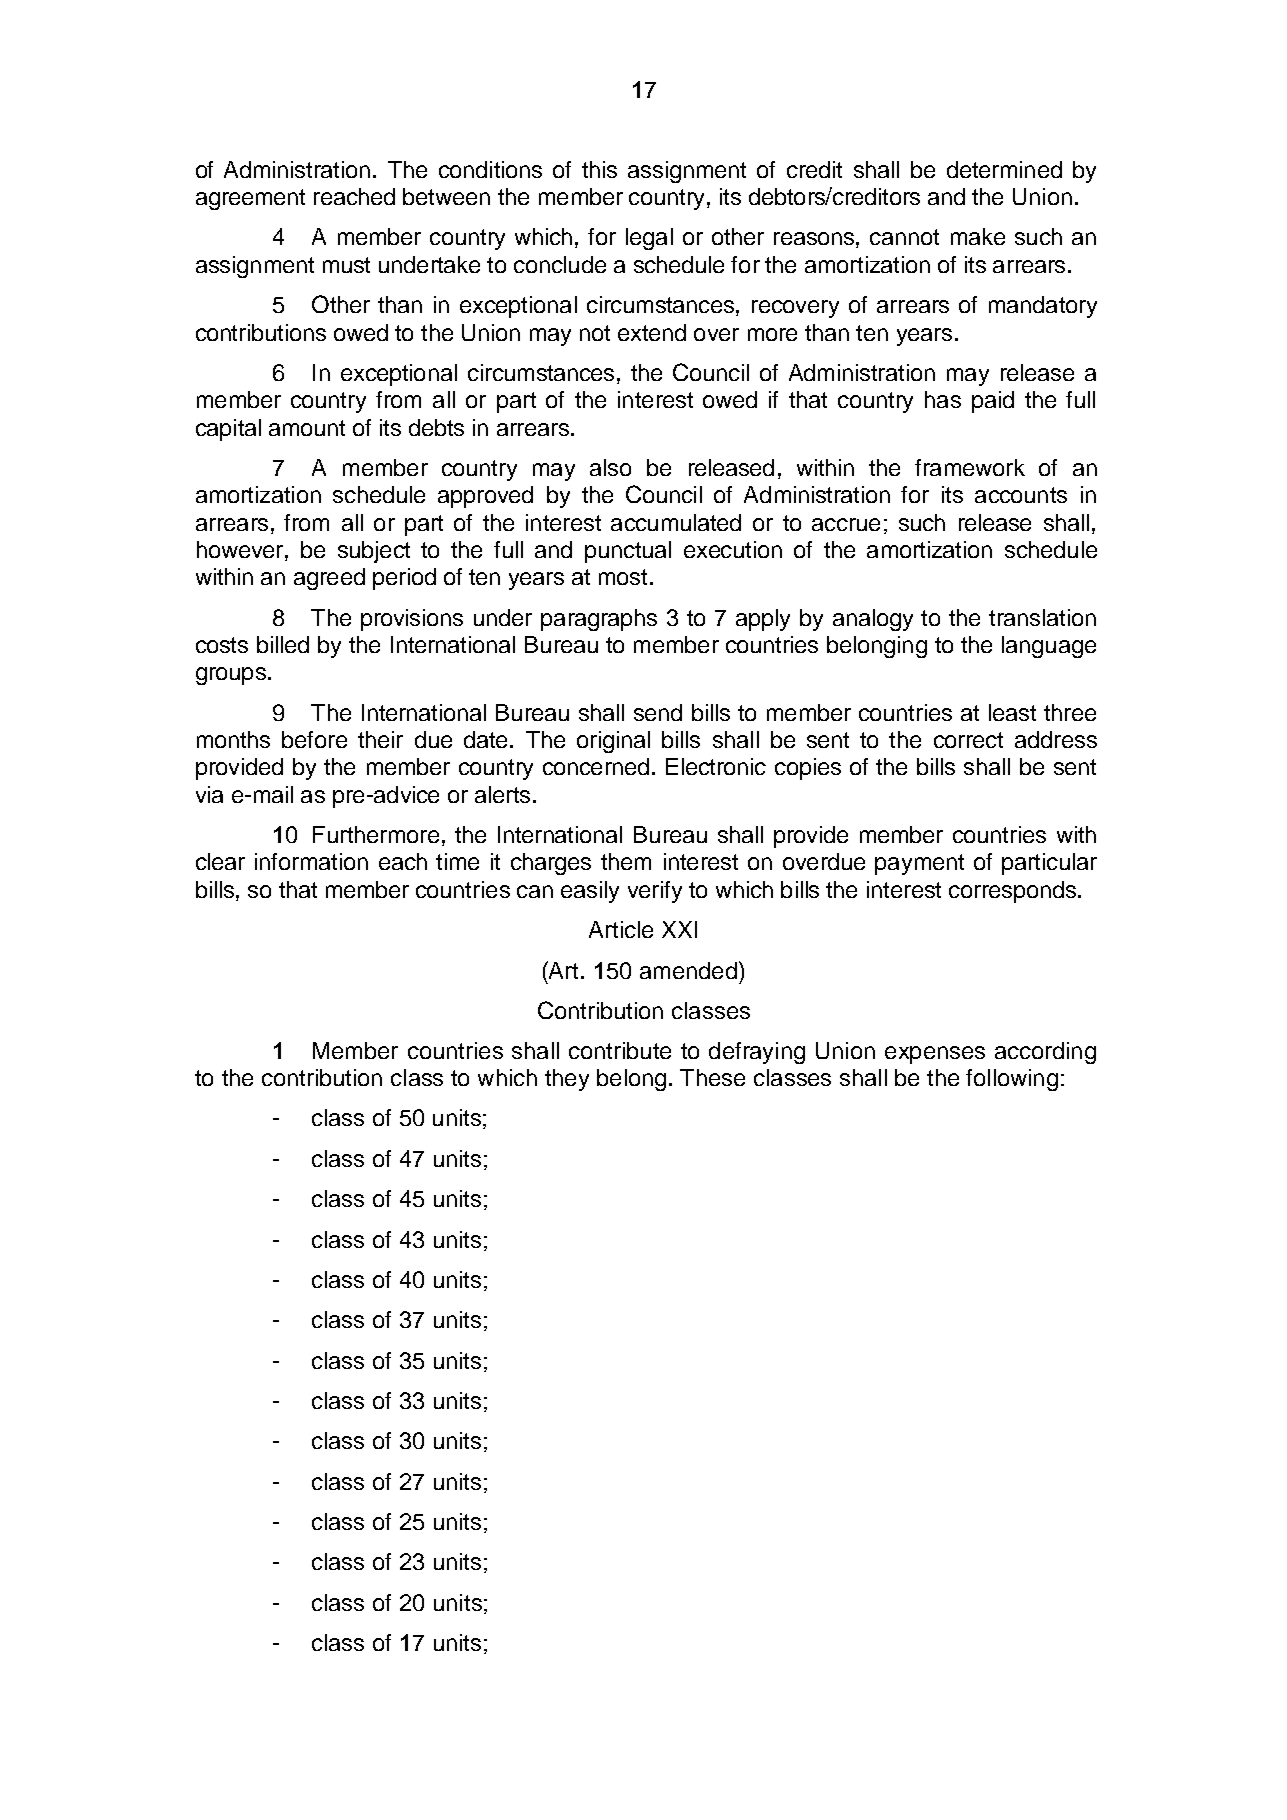 This screenshot has height=1820, width=1287. I want to click on contribute, so click(620, 1050).
